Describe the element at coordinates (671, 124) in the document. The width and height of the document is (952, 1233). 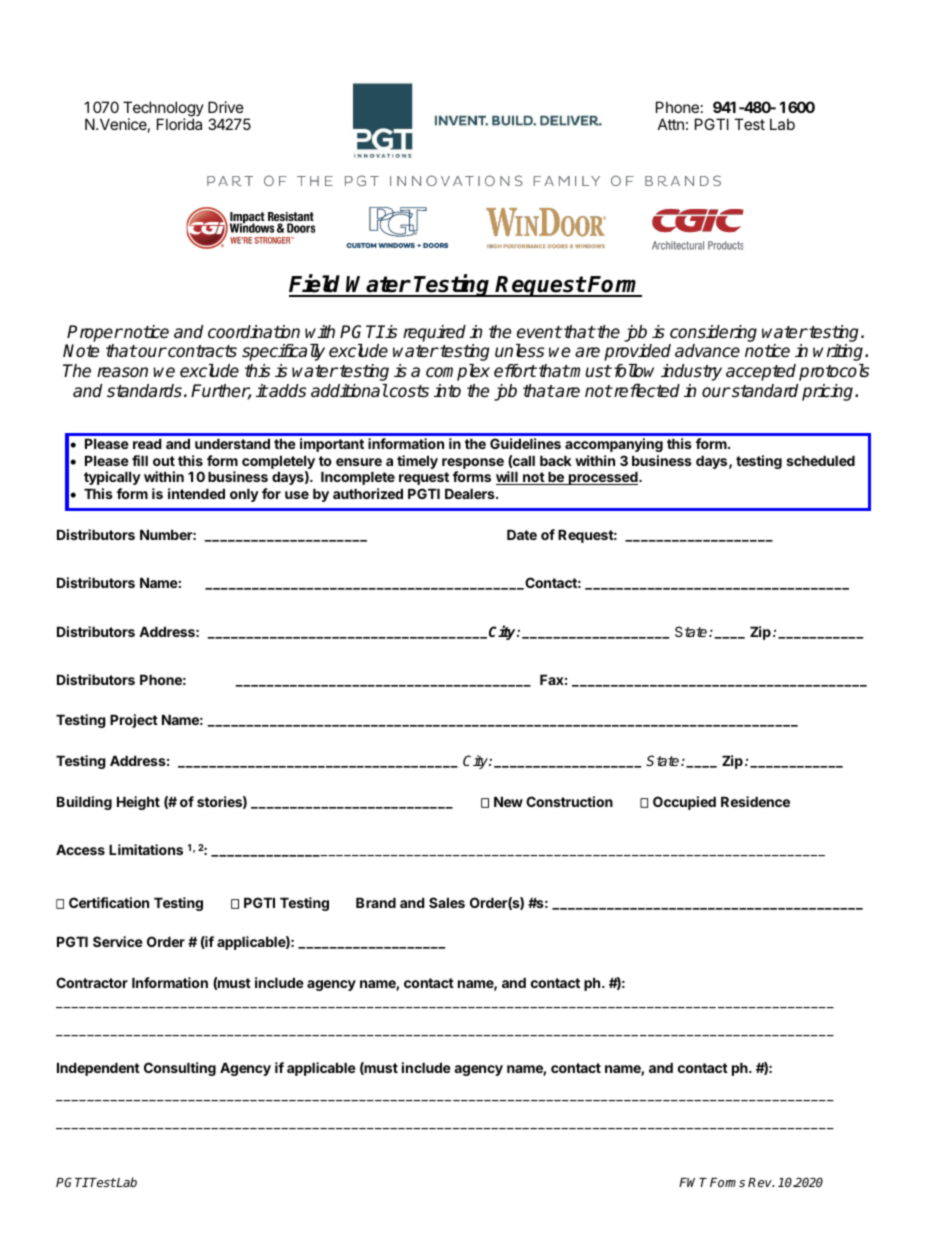
I see `Attn` at that location.
